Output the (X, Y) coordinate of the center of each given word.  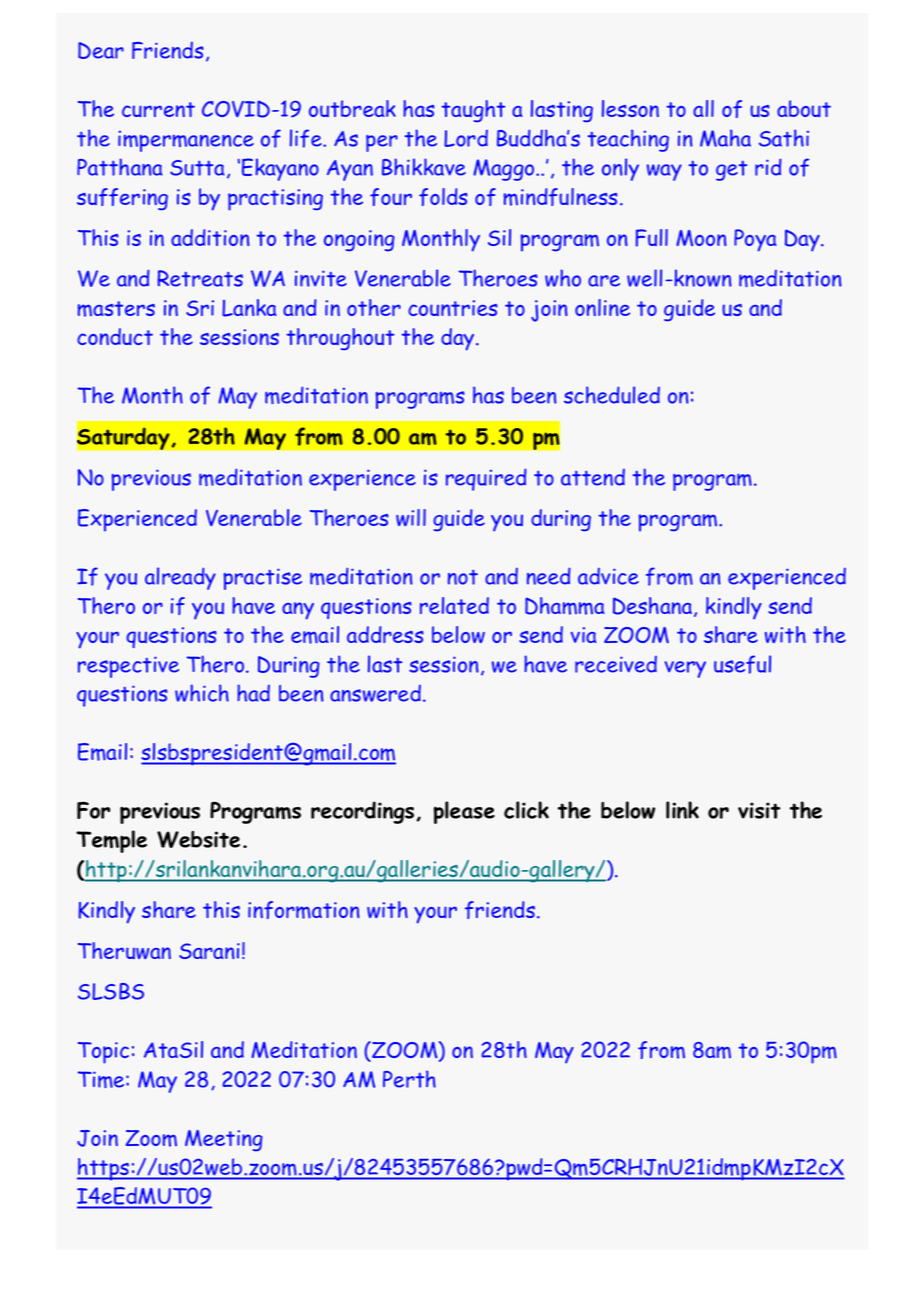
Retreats (200, 278)
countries (453, 308)
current (158, 109)
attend (593, 477)
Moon (701, 238)
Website (198, 839)
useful (742, 664)
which (202, 693)
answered (375, 693)
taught (473, 111)
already (180, 578)
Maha (725, 138)
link (682, 810)
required (486, 479)
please (464, 812)
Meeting (224, 1140)
